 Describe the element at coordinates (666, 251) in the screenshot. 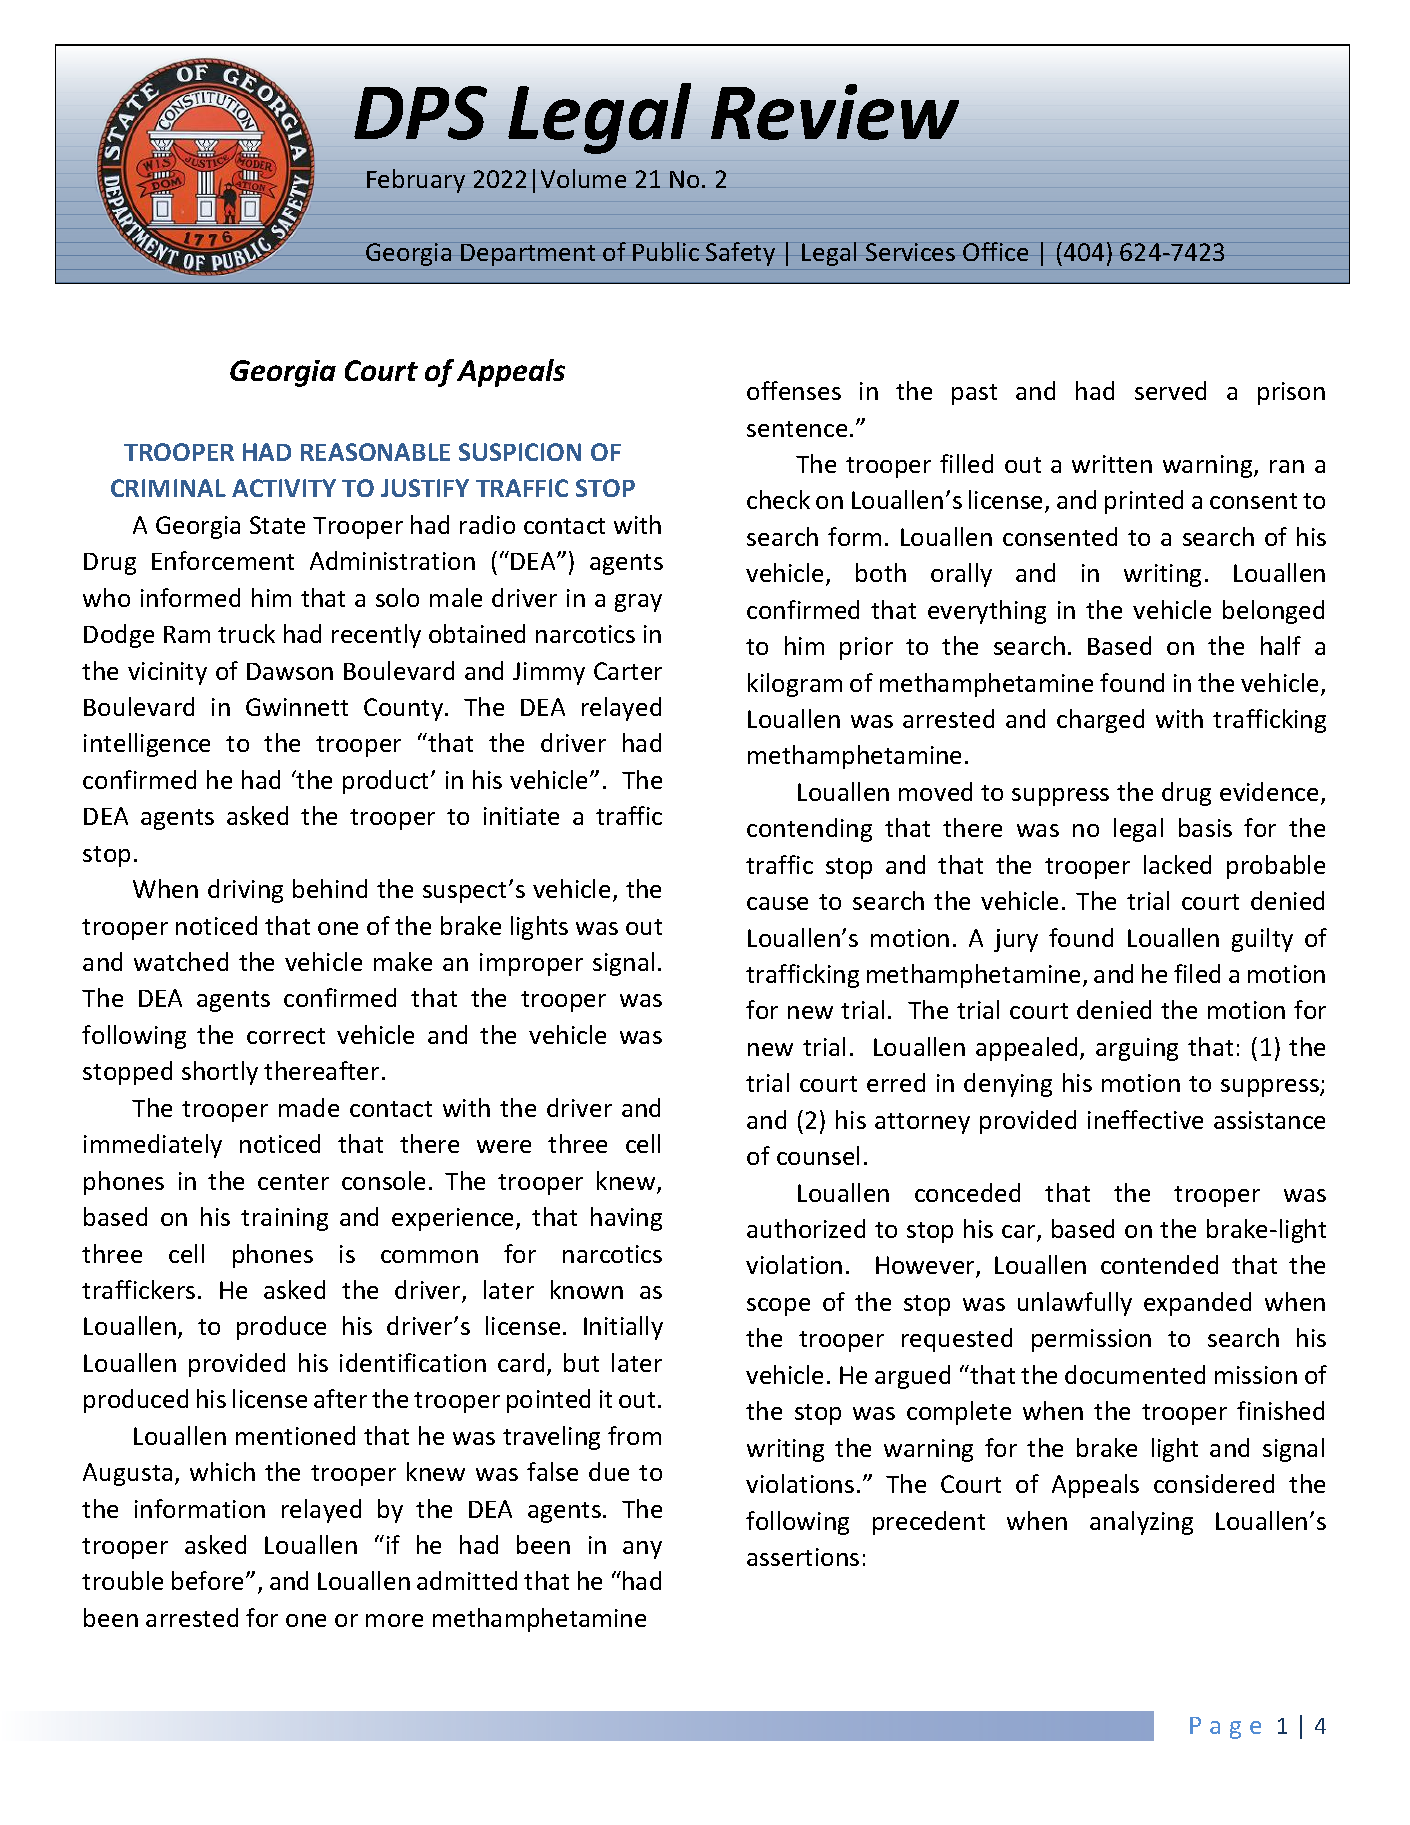

I see `Public` at that location.
